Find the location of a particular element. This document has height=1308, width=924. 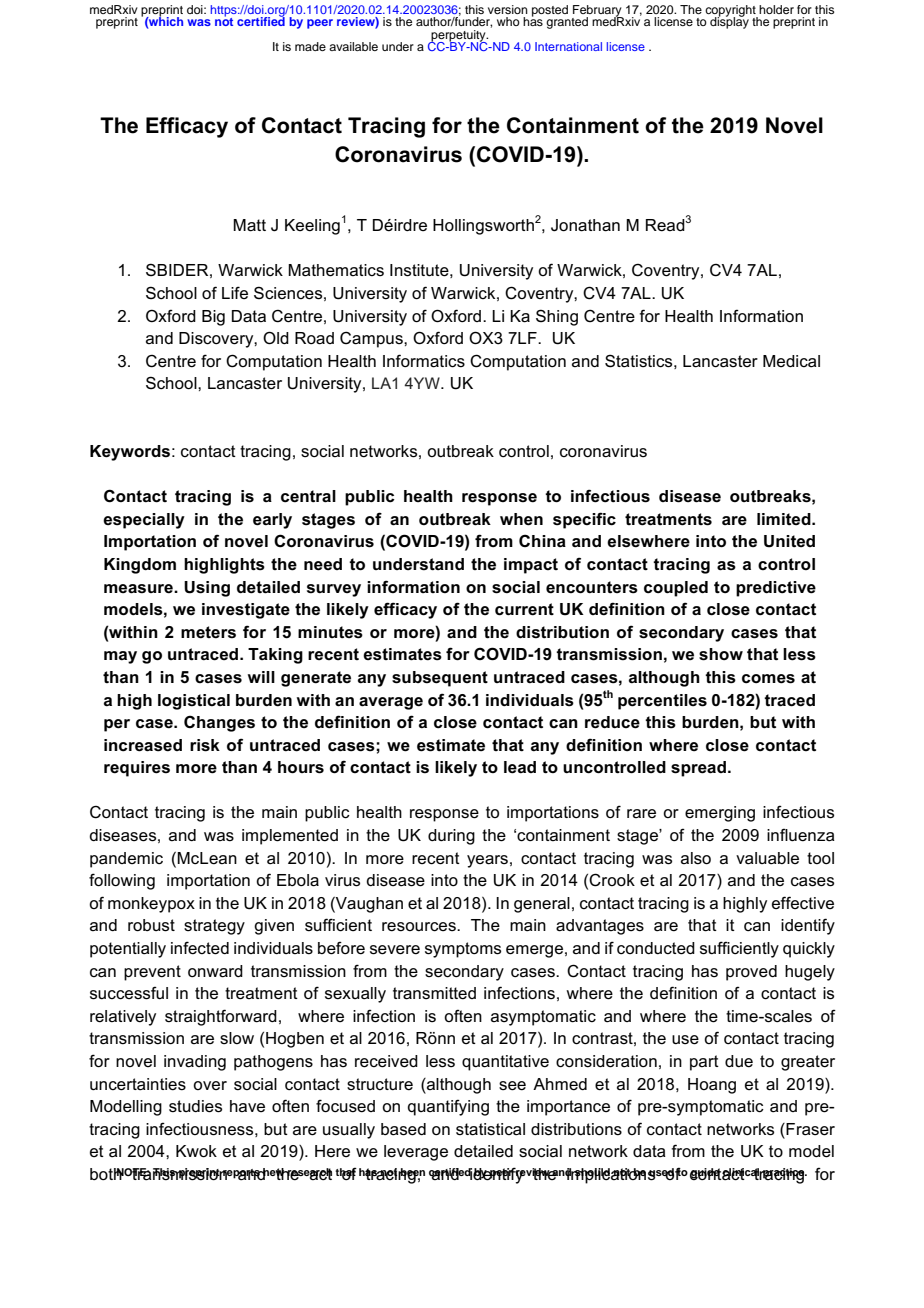

made is located at coordinates (310, 46).
